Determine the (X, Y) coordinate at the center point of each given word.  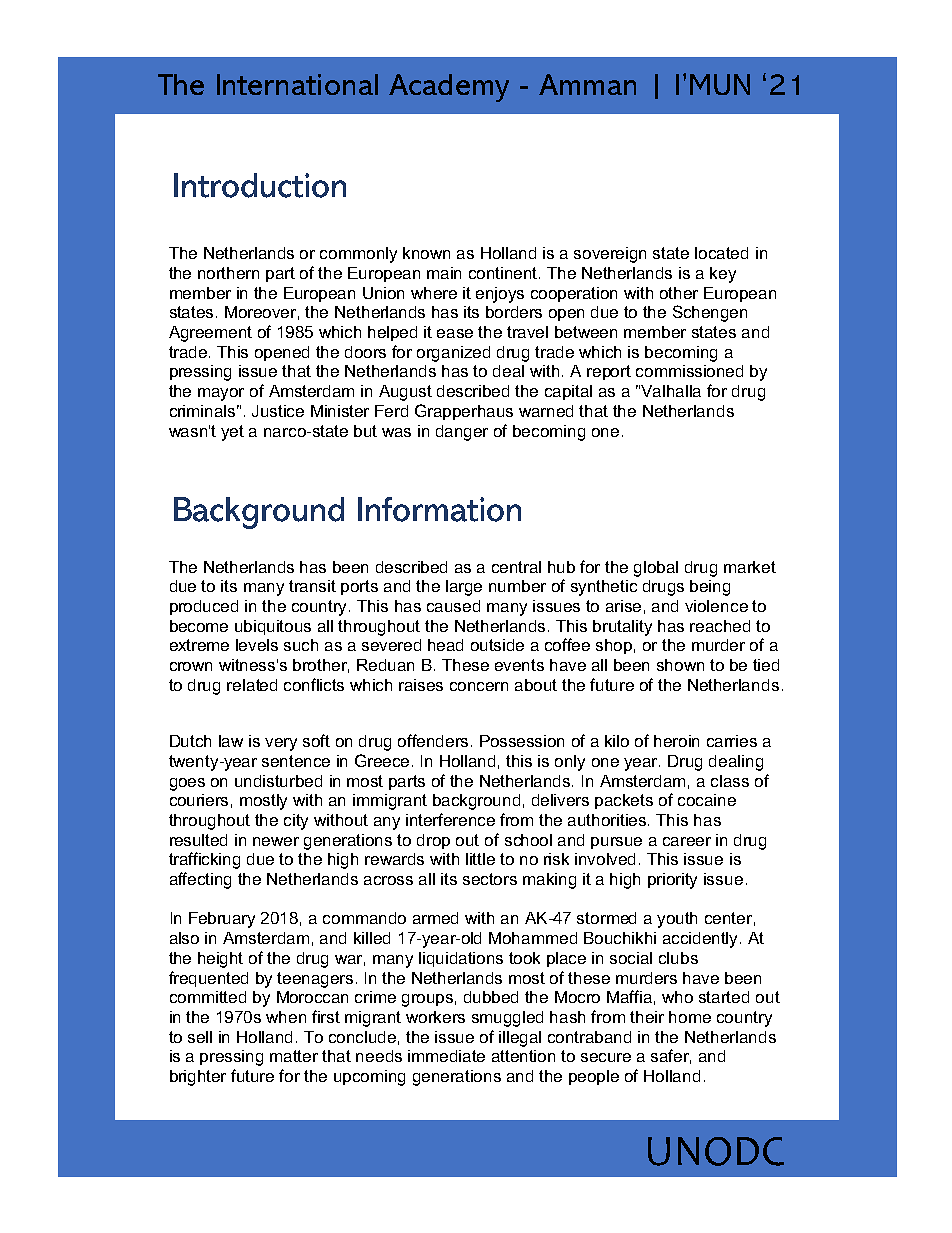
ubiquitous (273, 627)
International (297, 84)
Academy (449, 88)
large (464, 588)
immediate (446, 1056)
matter (294, 1056)
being (710, 588)
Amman (587, 84)
